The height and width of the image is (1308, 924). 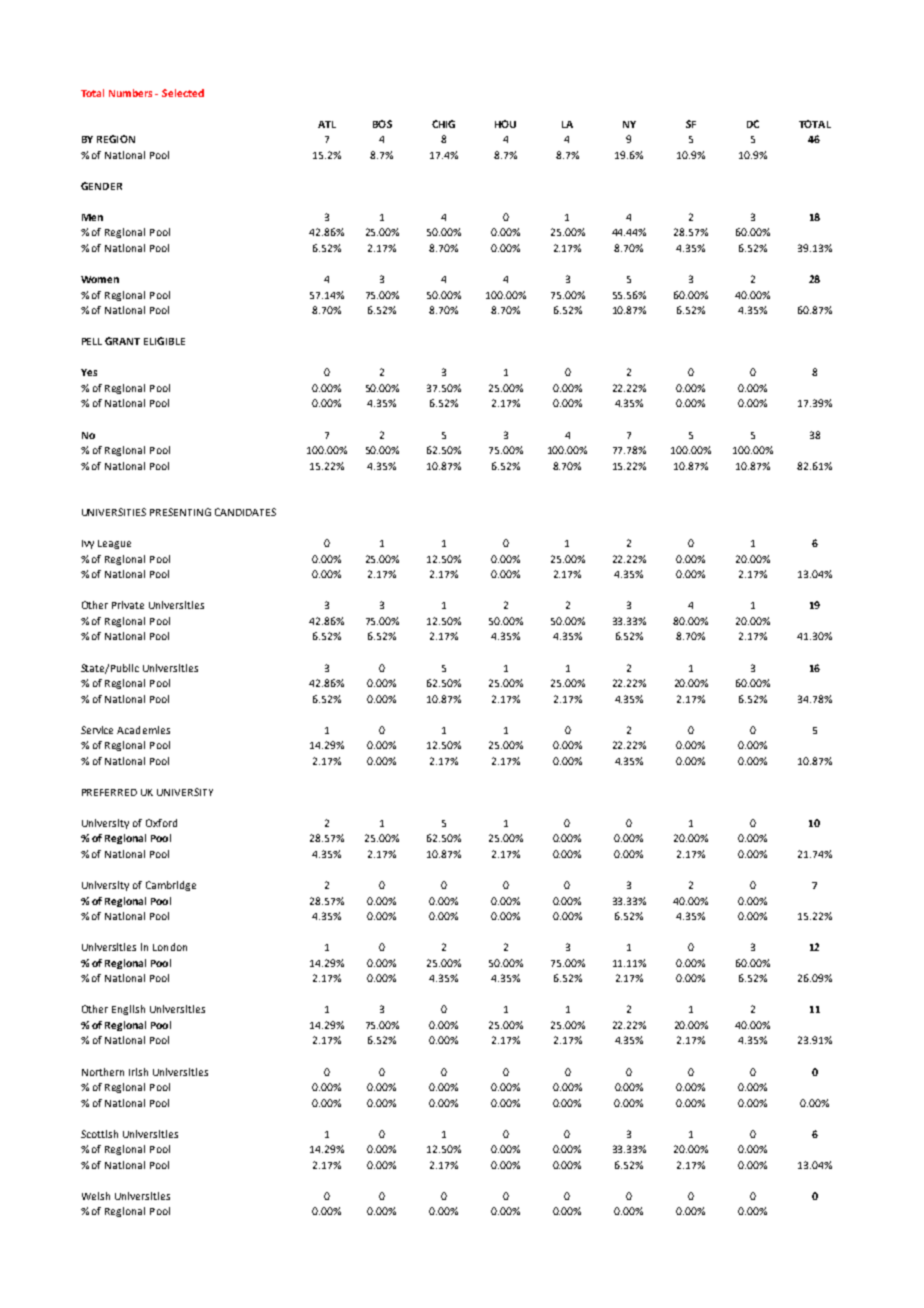 I want to click on Irish, so click(x=138, y=1072).
